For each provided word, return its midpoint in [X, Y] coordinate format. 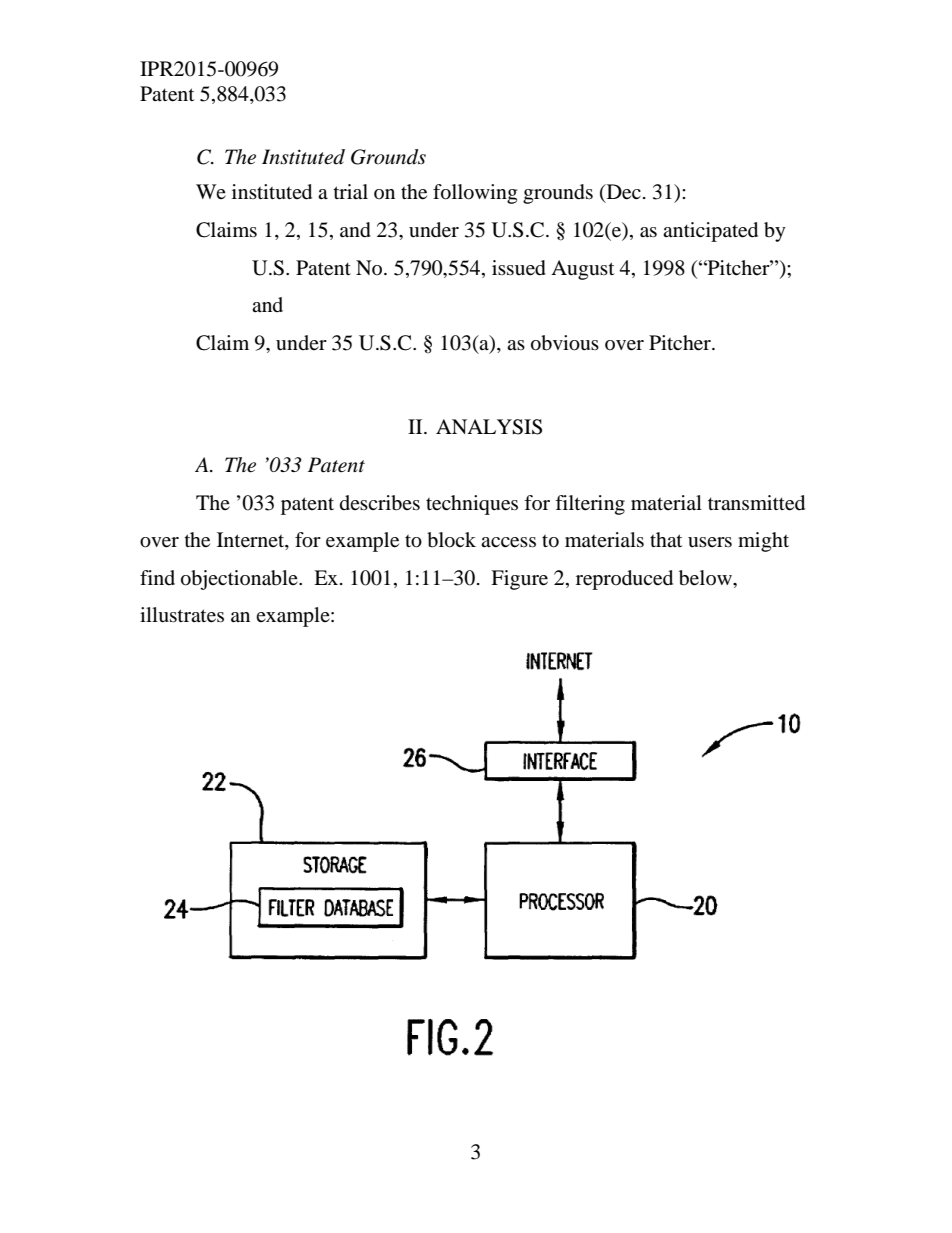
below [706, 578]
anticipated [710, 232]
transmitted [756, 503]
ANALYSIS [489, 427]
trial [351, 192]
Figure [519, 580]
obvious [565, 343]
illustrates [182, 615]
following [475, 194]
